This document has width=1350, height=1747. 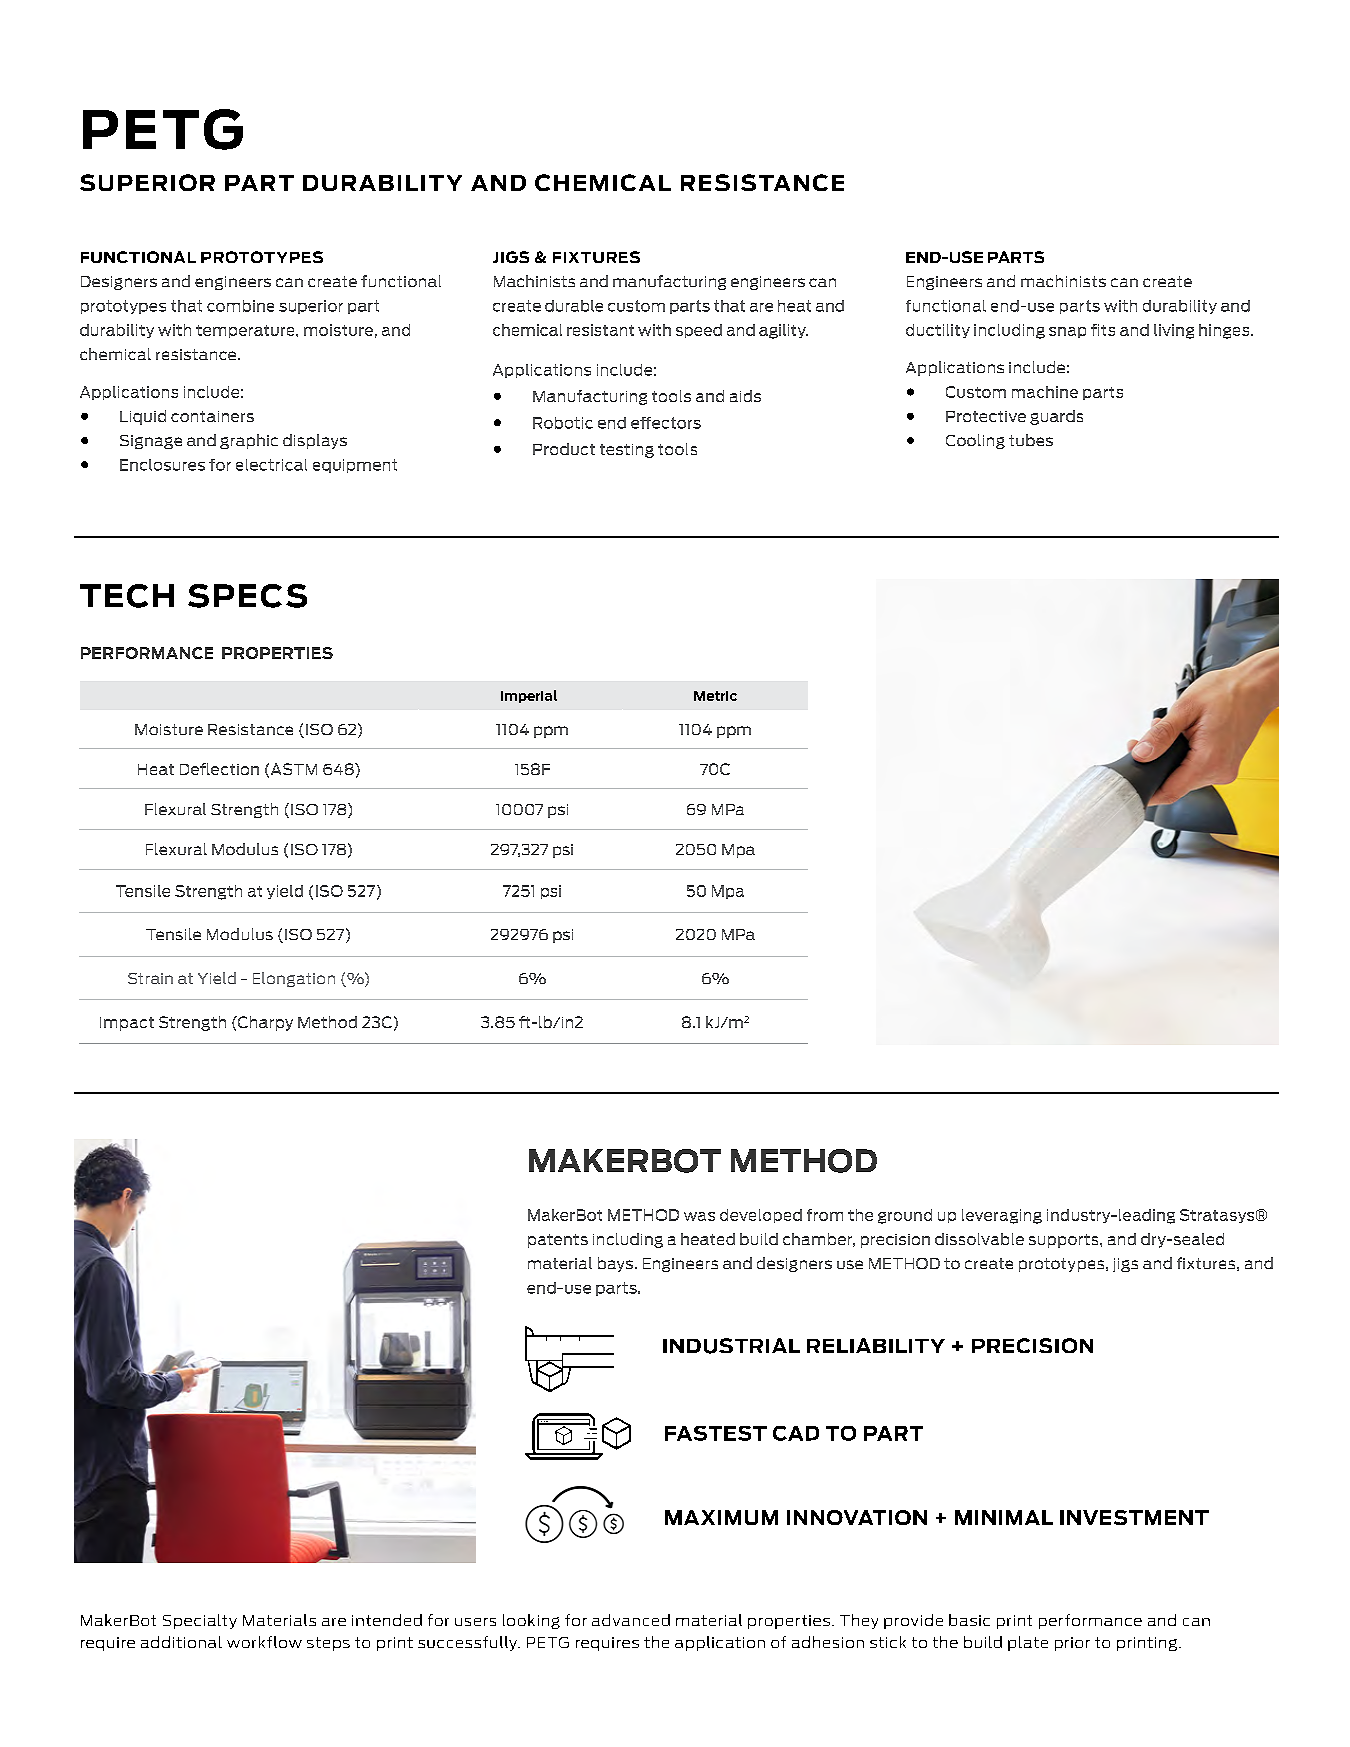 What do you see at coordinates (246, 331) in the document?
I see `temperature` at bounding box center [246, 331].
